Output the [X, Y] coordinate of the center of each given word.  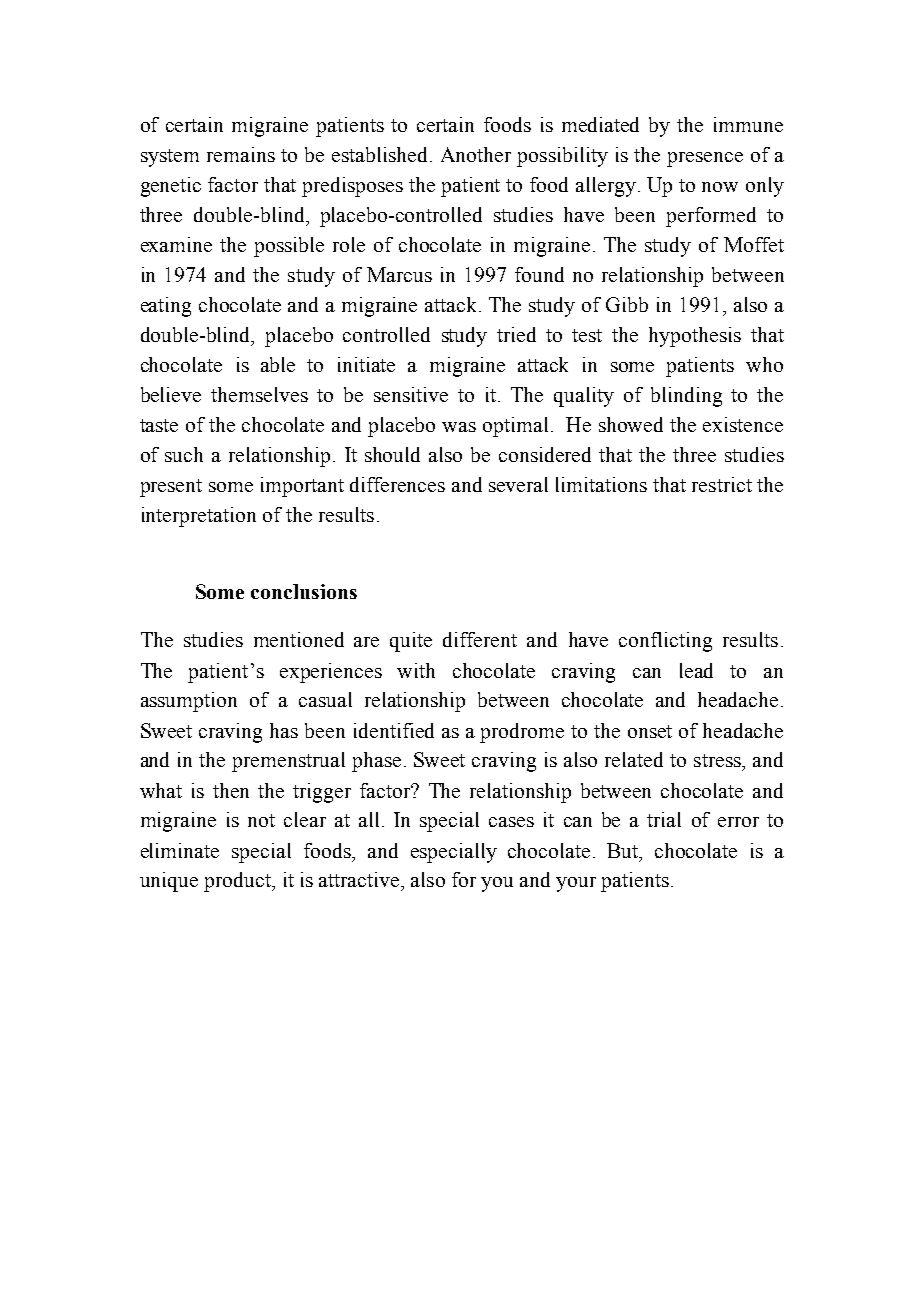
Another [476, 154]
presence [705, 159]
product [238, 882]
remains [241, 154]
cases [511, 822]
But [624, 850]
